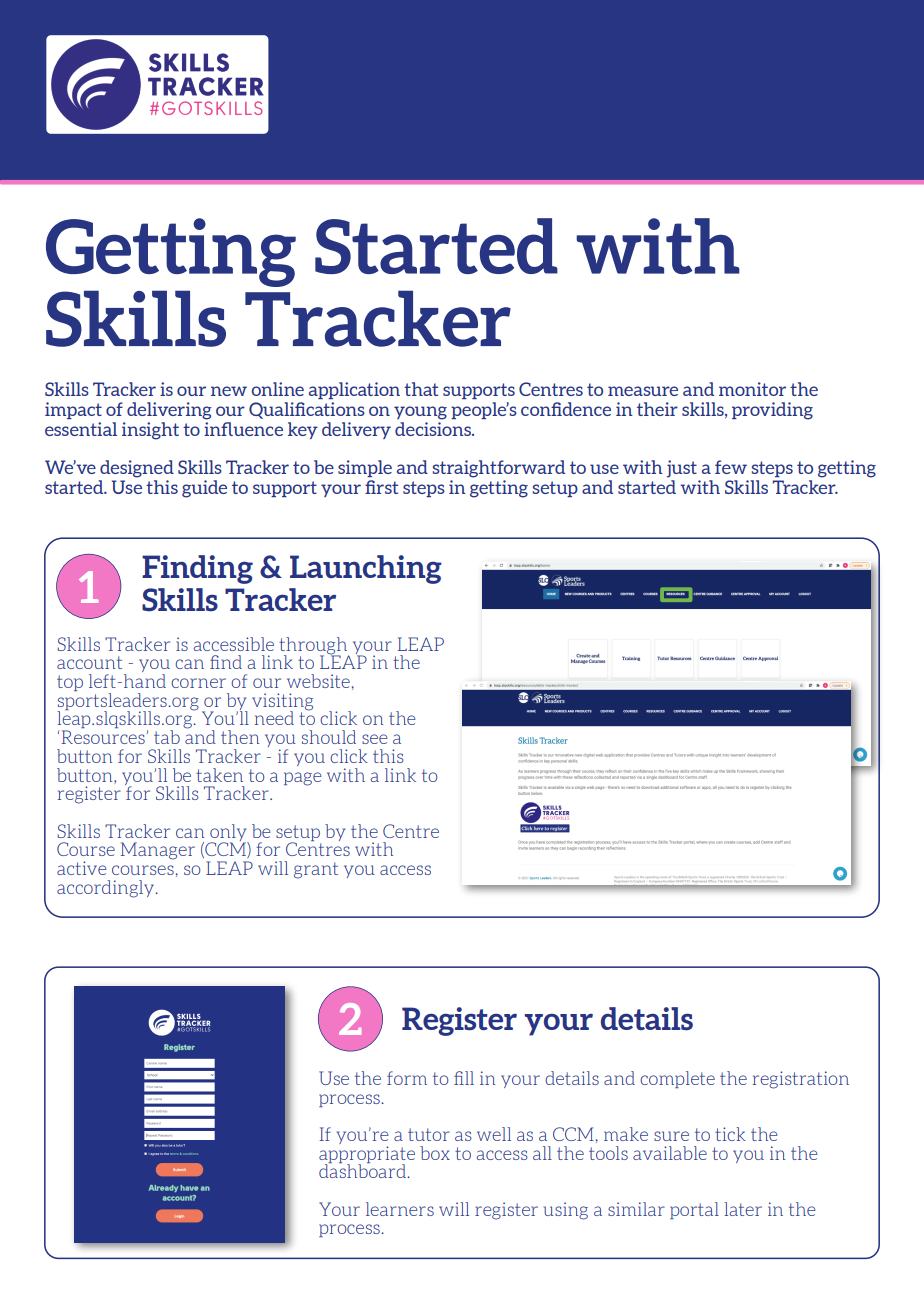 The width and height of the document is (924, 1308). What do you see at coordinates (657, 409) in the document?
I see `their` at bounding box center [657, 409].
